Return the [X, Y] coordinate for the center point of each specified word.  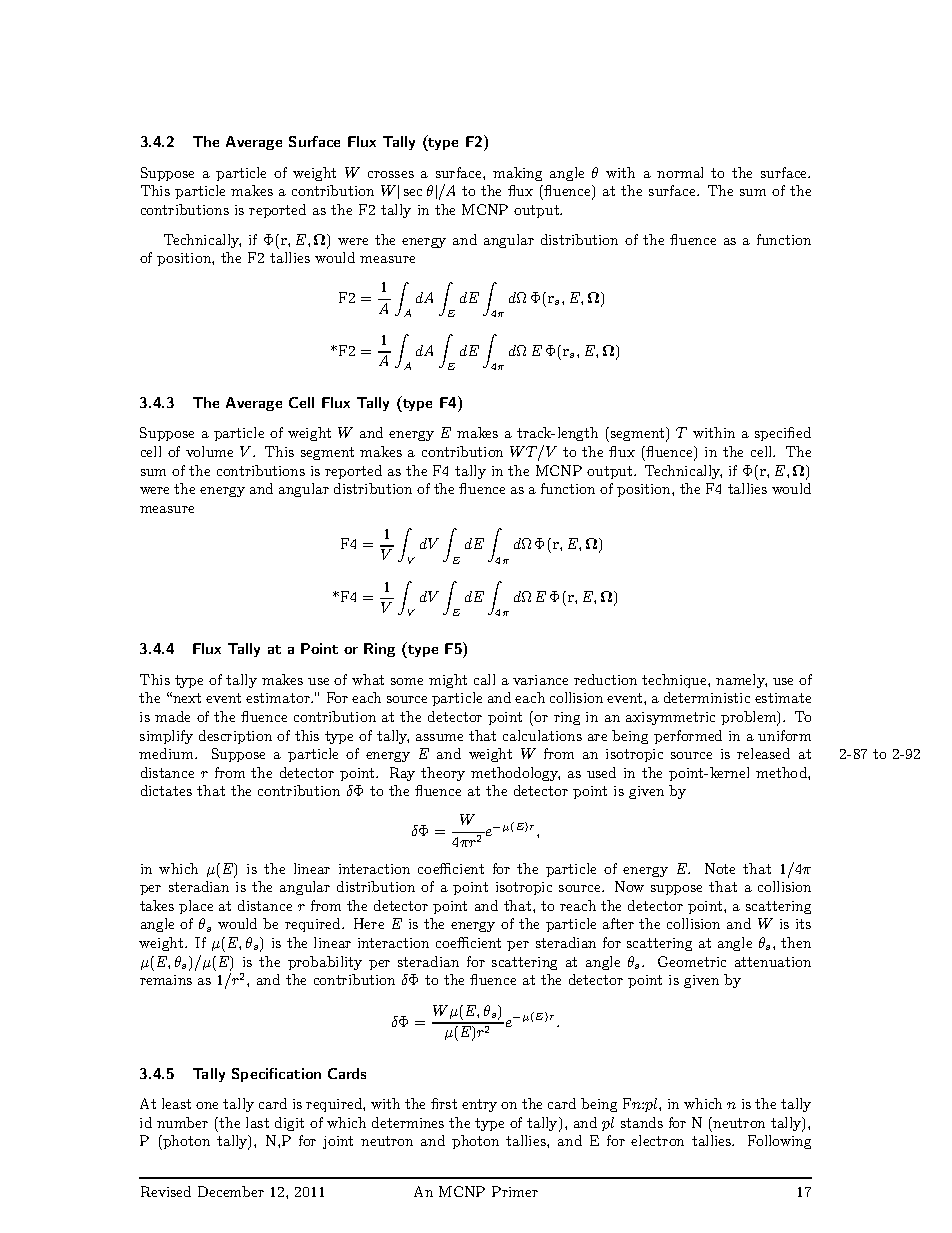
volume [209, 451]
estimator [279, 698]
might [448, 681]
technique [675, 681]
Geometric [692, 961]
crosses [391, 174]
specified [783, 434]
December [231, 1191]
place [196, 907]
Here [369, 923]
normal [680, 172]
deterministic [707, 697]
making [517, 174]
